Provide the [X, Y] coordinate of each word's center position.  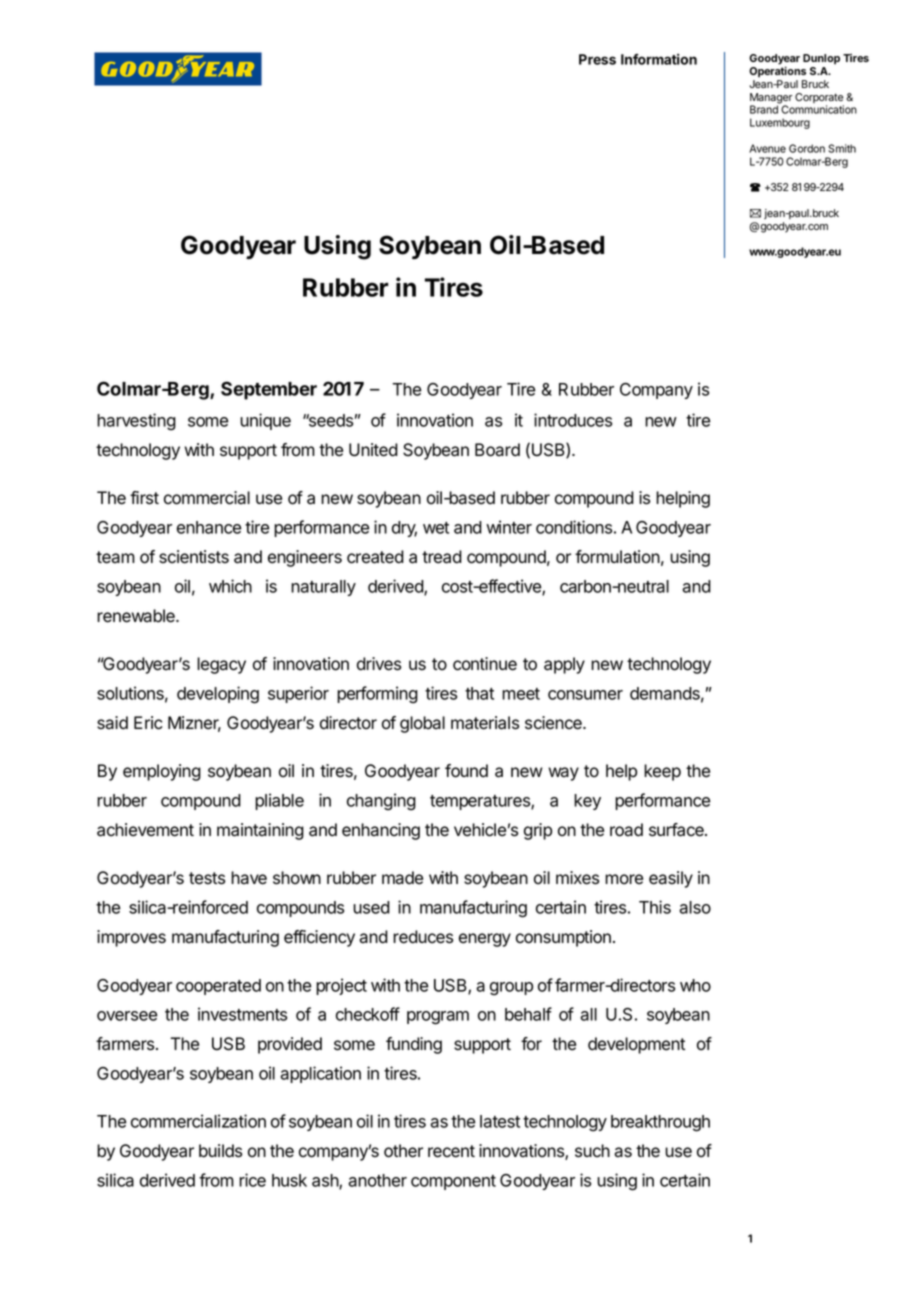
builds [220, 1151]
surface [677, 830]
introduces [573, 420]
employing [162, 772]
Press [597, 59]
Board [497, 450]
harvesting [136, 422]
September [269, 390]
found [466, 771]
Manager [771, 99]
